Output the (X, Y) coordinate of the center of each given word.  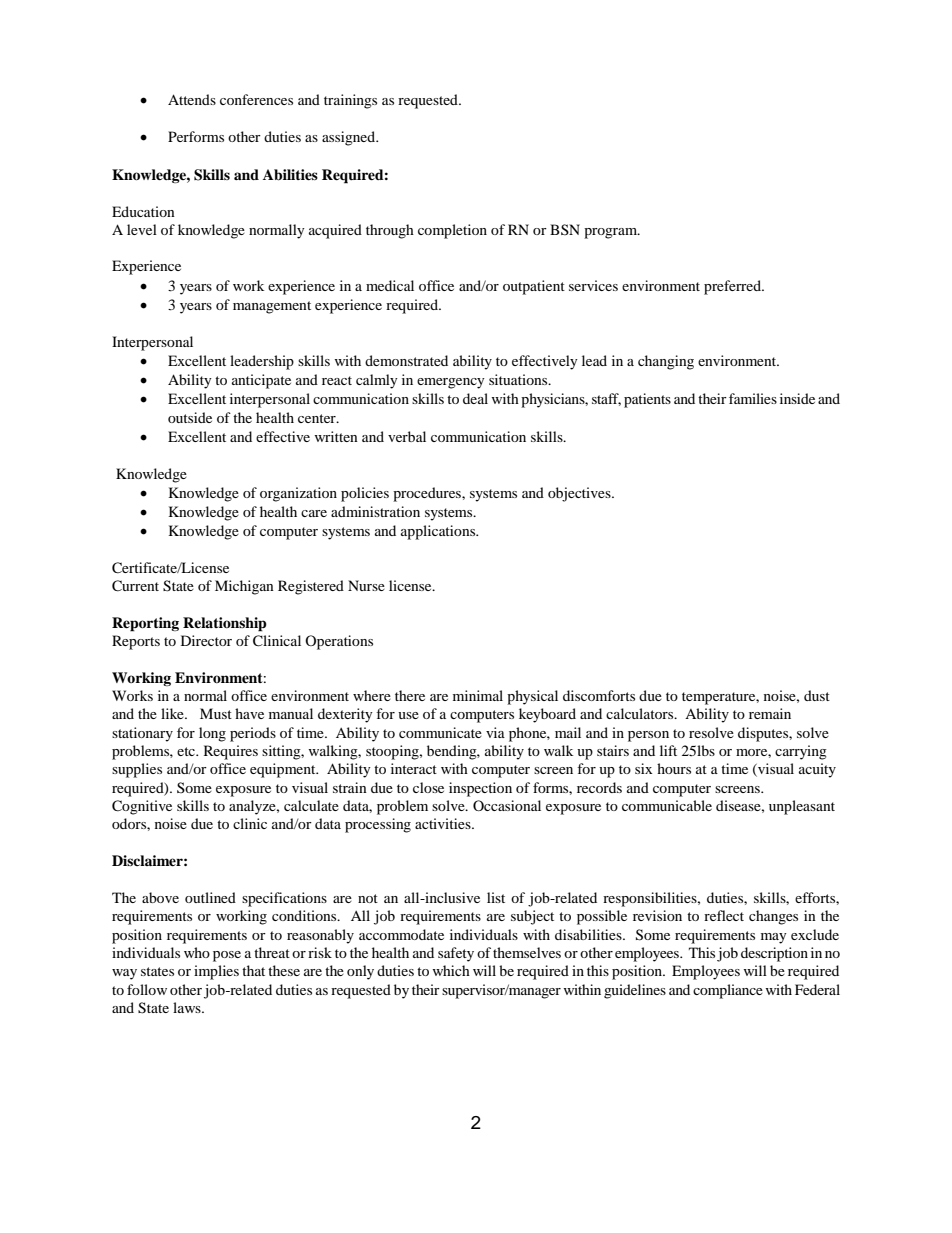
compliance (728, 991)
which (451, 970)
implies (216, 972)
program (611, 233)
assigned (349, 138)
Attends (192, 99)
